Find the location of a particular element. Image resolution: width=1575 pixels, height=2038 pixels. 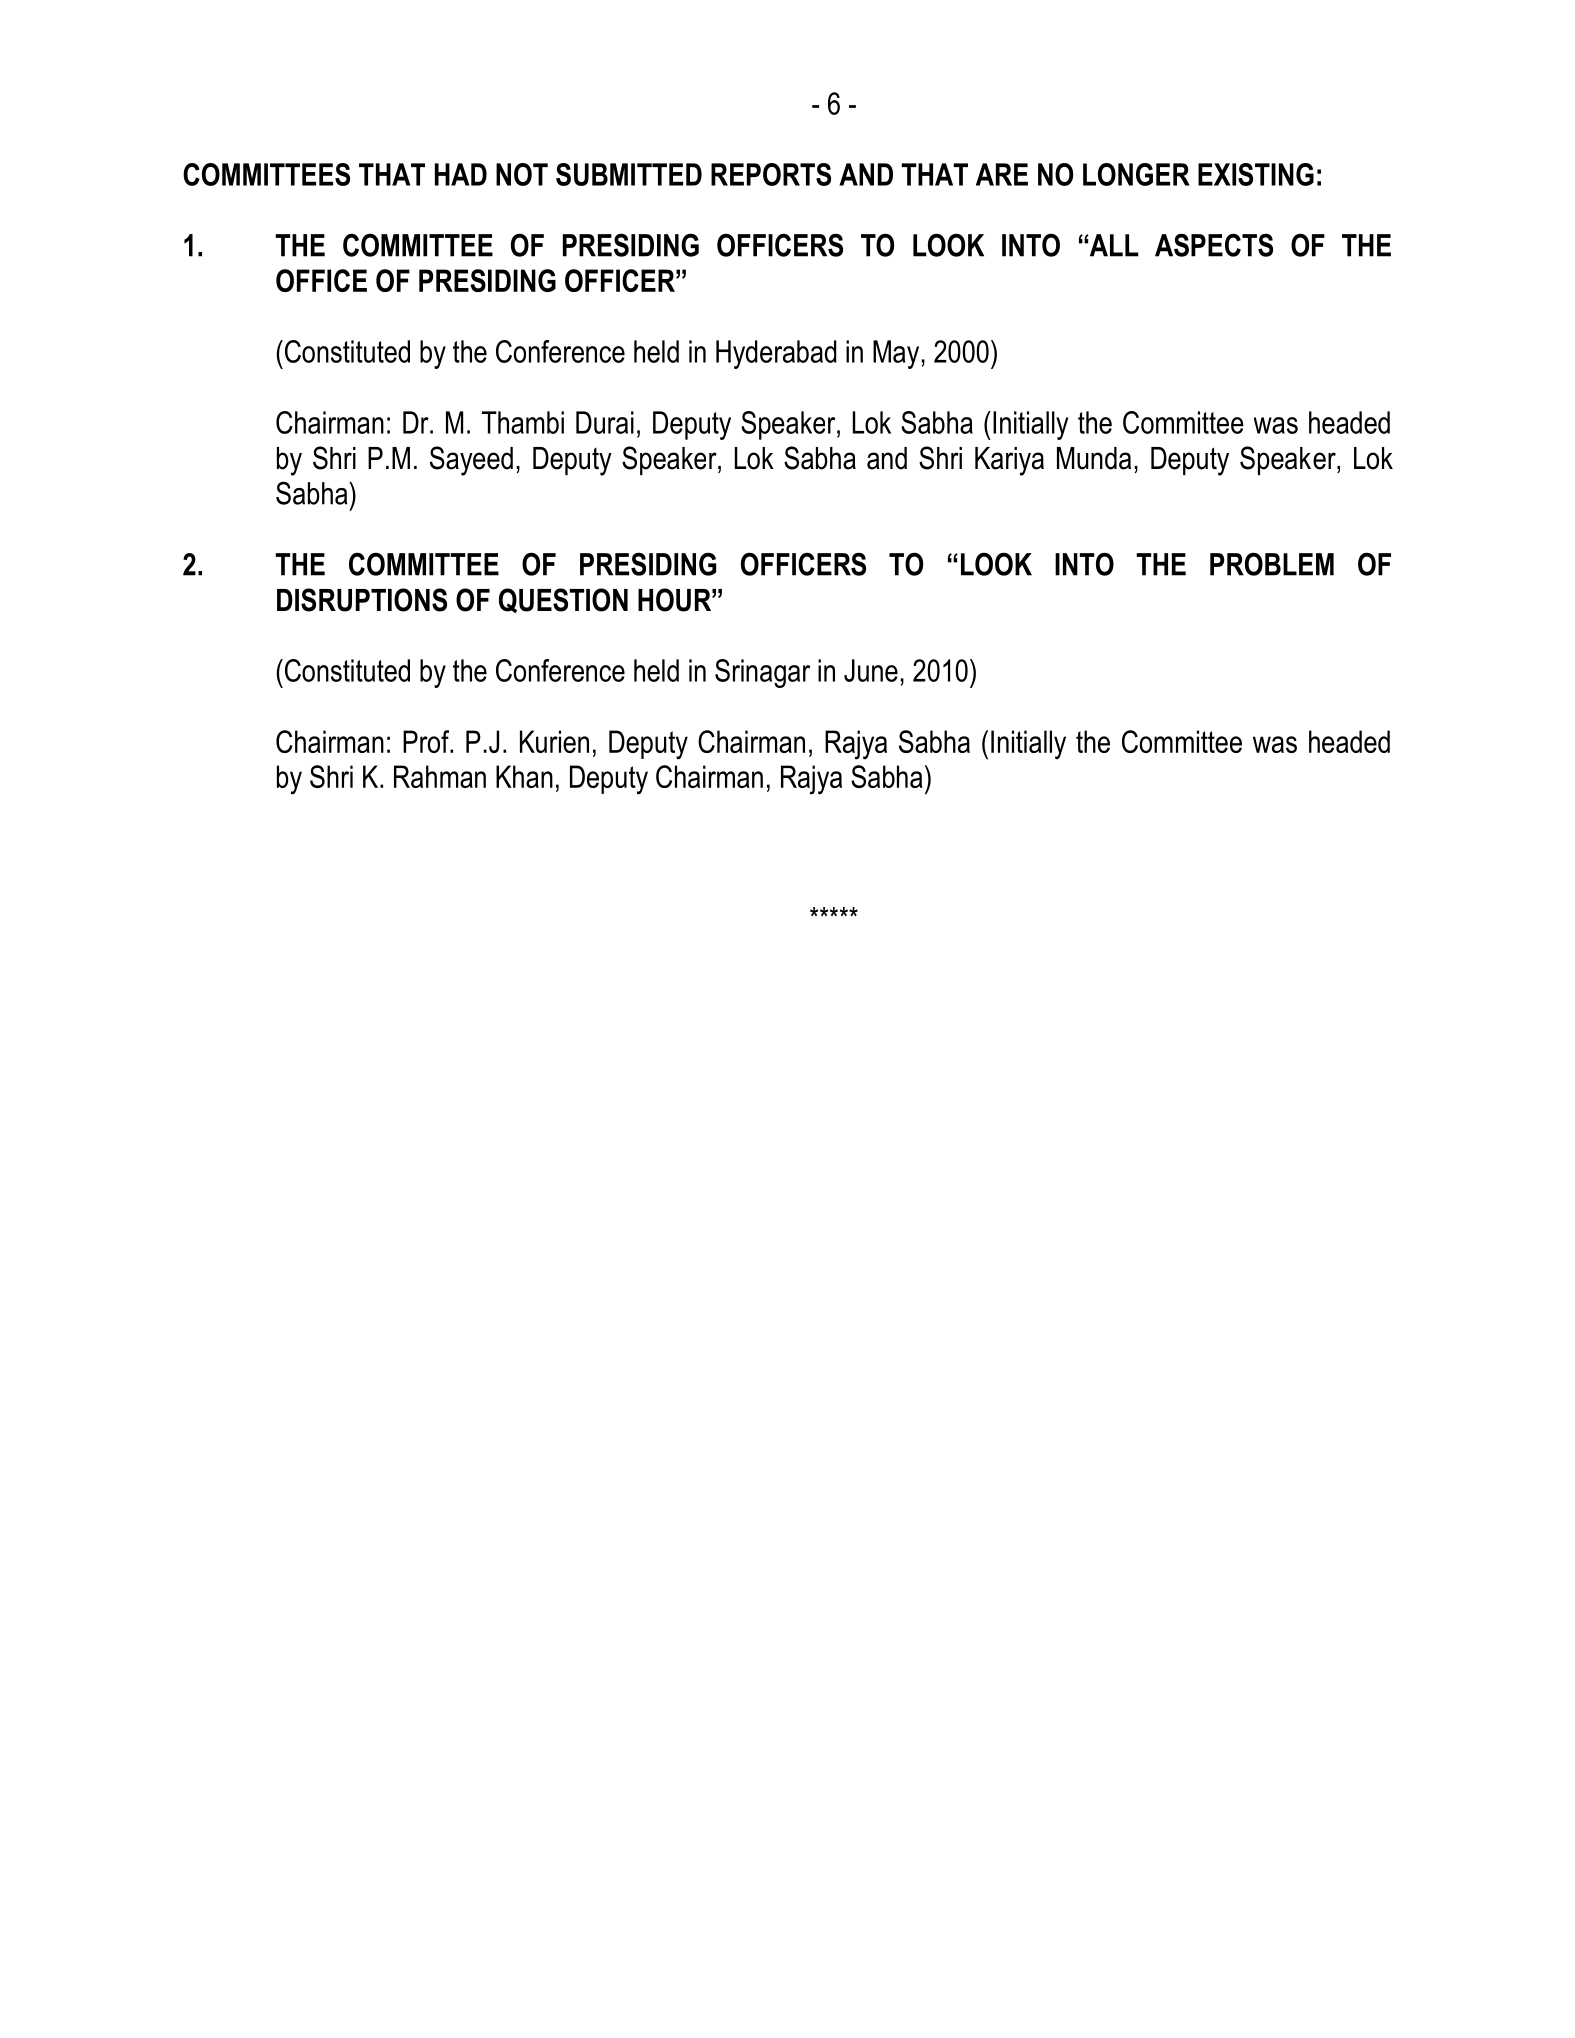

NOT is located at coordinates (522, 174).
